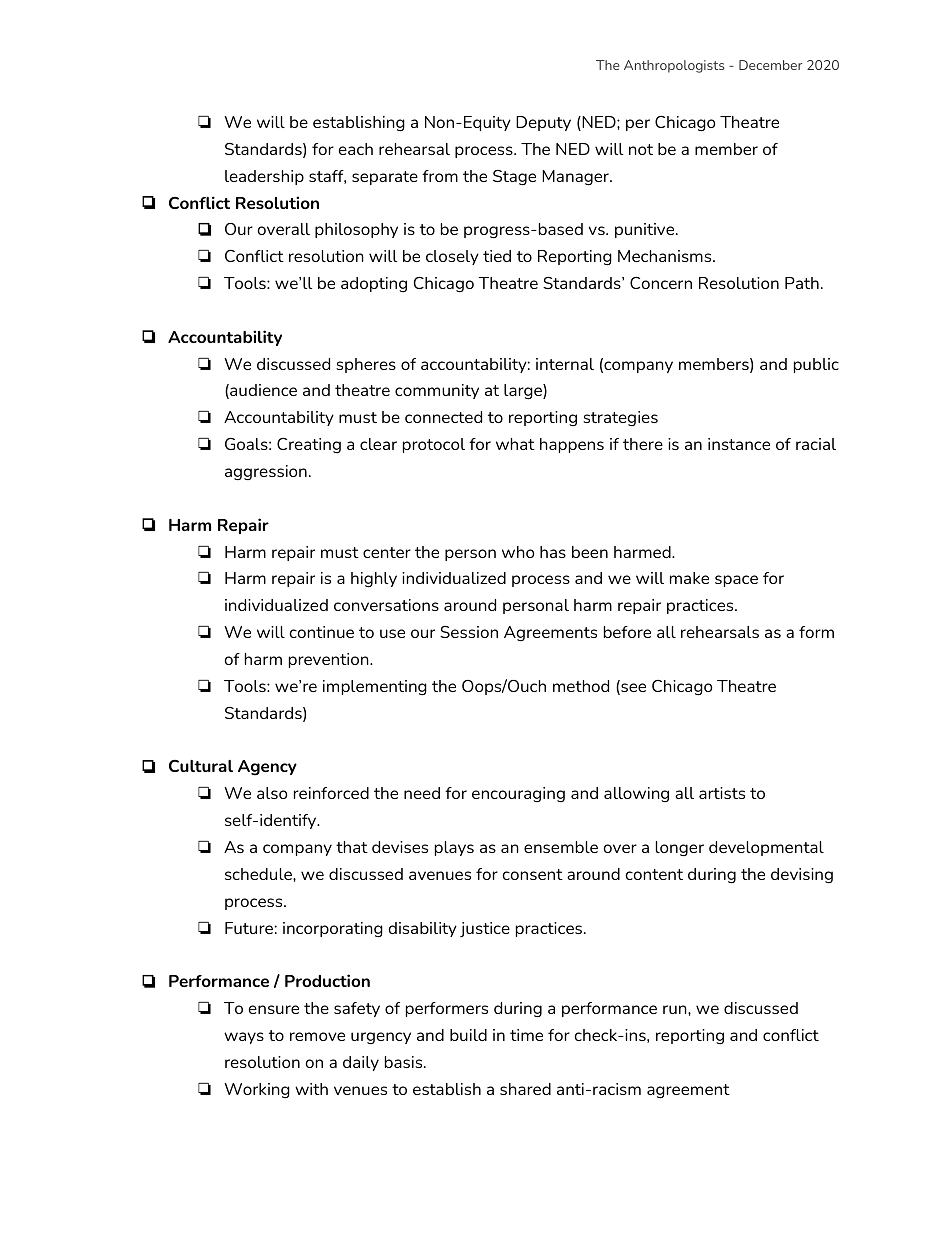  Describe the element at coordinates (526, 1035) in the screenshot. I see `time` at that location.
